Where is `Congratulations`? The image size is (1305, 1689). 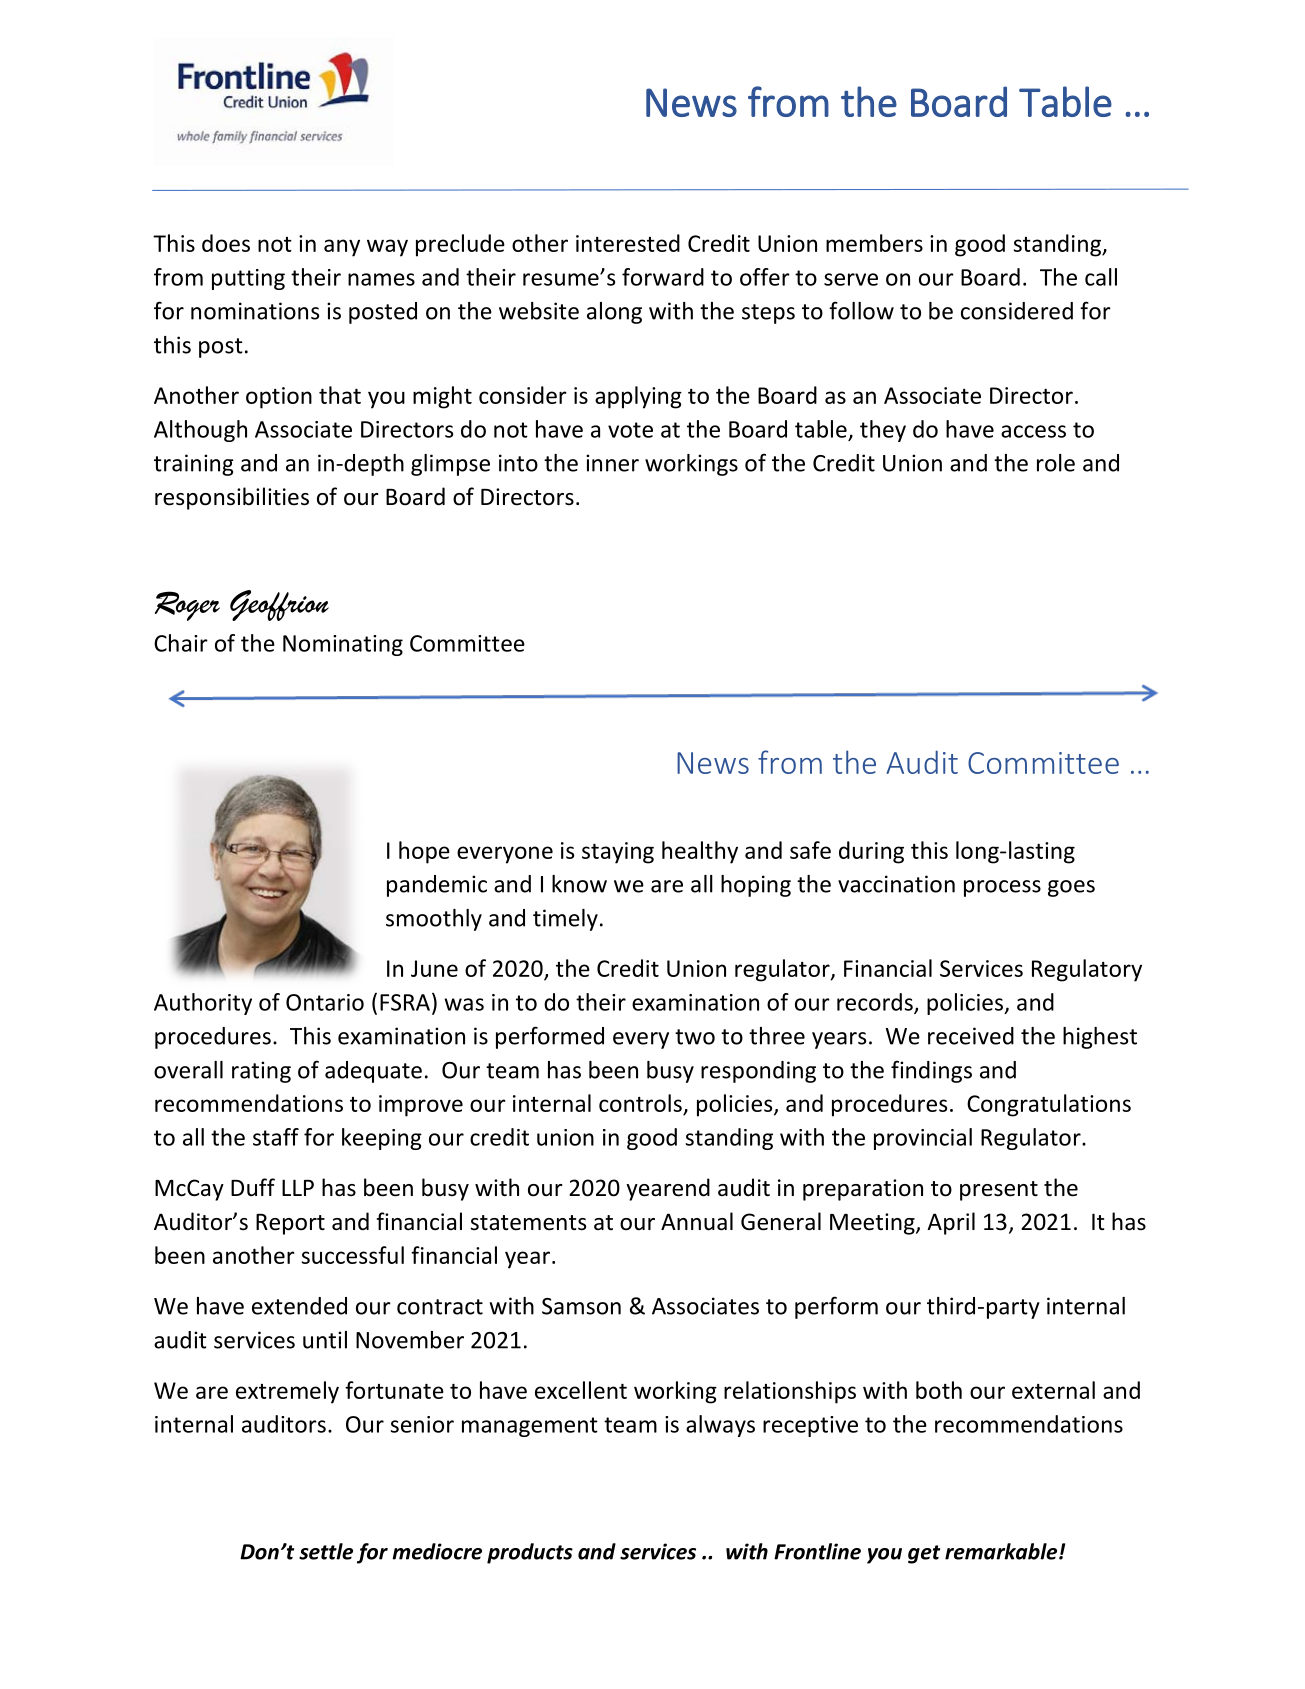 Congratulations is located at coordinates (1049, 1105).
